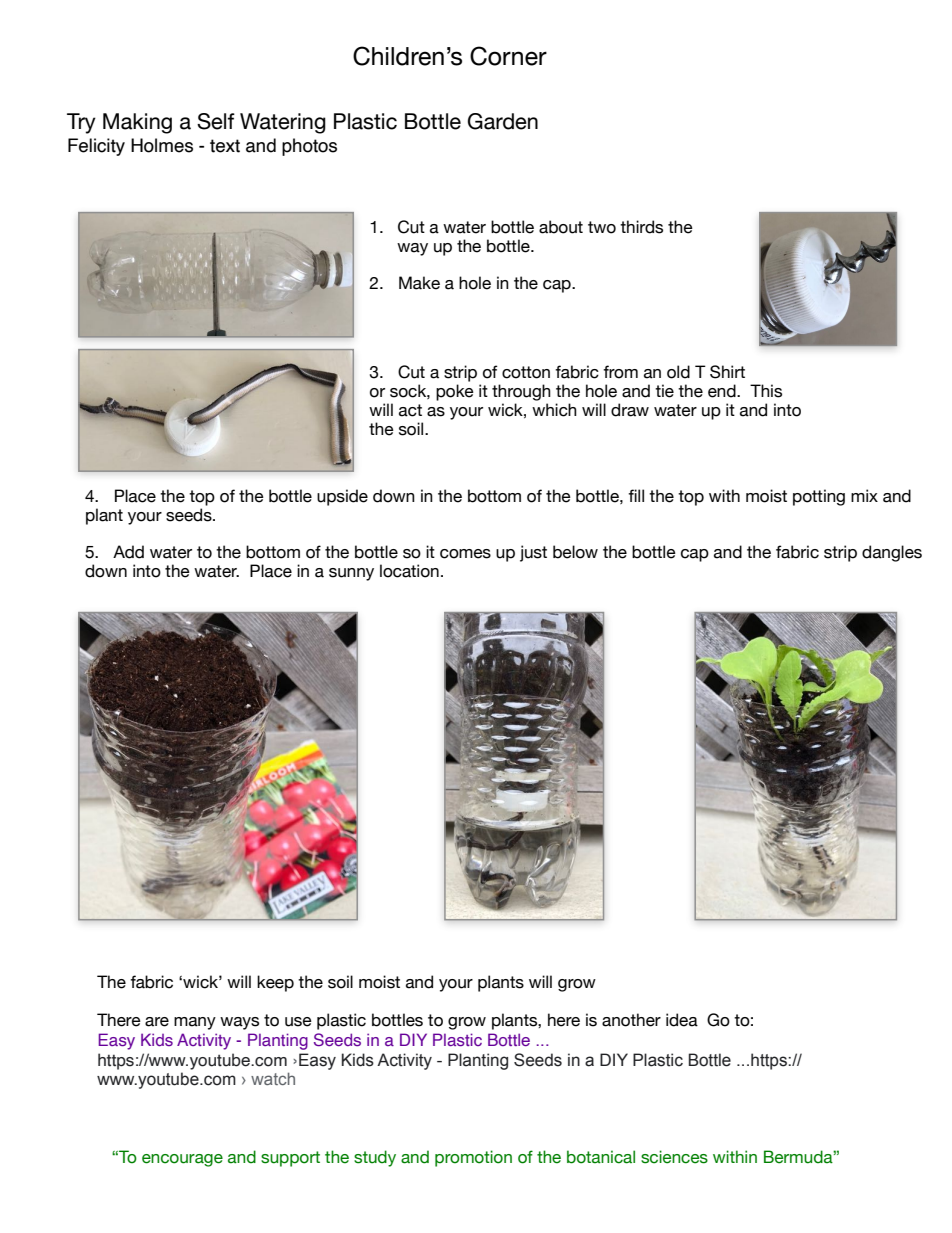 The height and width of the screenshot is (1233, 952). Describe the element at coordinates (766, 391) in the screenshot. I see `This` at that location.
